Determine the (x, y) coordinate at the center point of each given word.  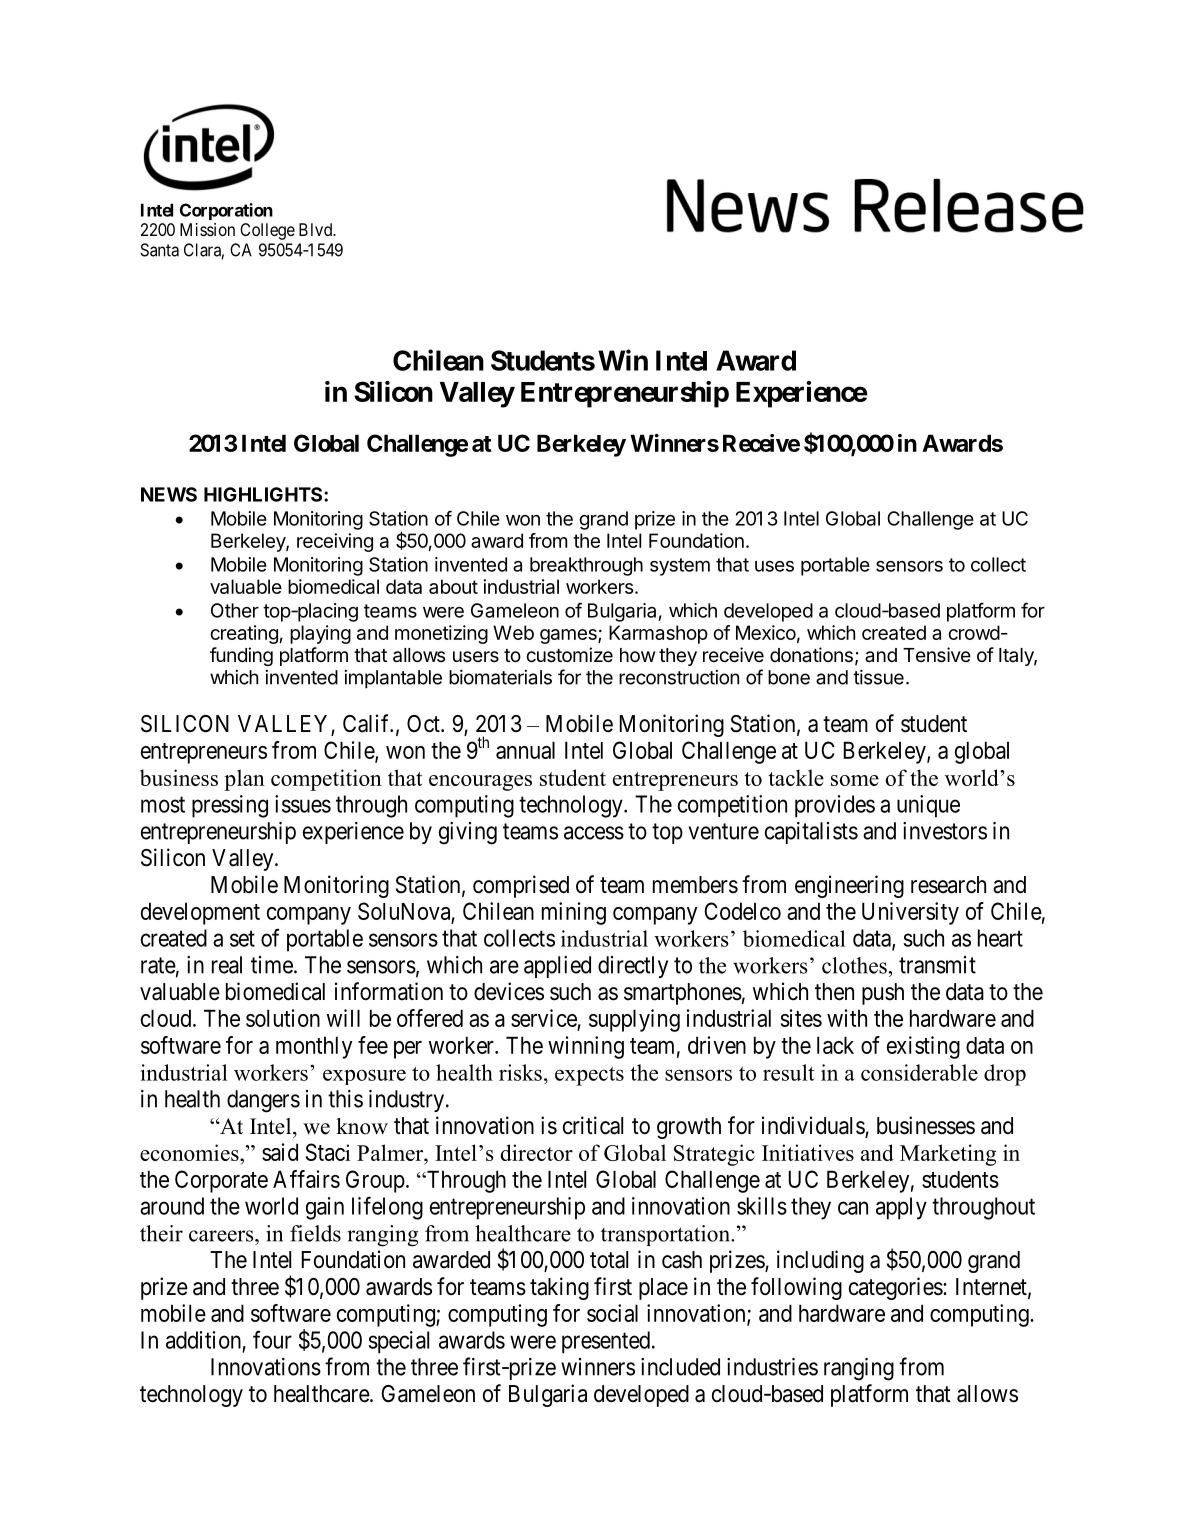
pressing (230, 806)
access (594, 833)
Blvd (316, 229)
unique (928, 806)
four (272, 1339)
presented (606, 1342)
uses (774, 566)
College (267, 231)
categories (896, 1288)
